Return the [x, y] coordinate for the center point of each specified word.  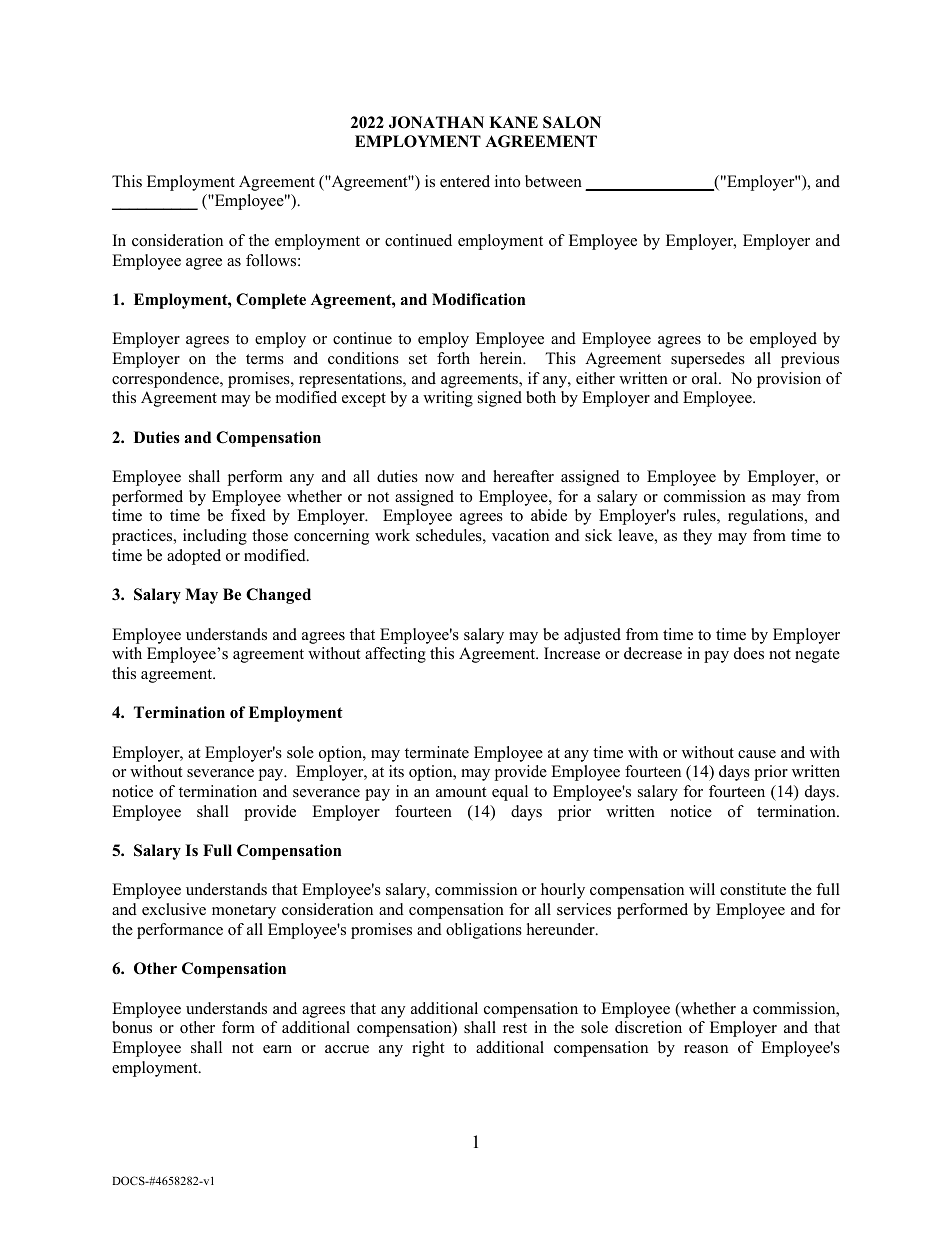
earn [277, 1049]
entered [465, 181]
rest [515, 1028]
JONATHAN [436, 122]
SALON [572, 122]
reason [706, 1049]
